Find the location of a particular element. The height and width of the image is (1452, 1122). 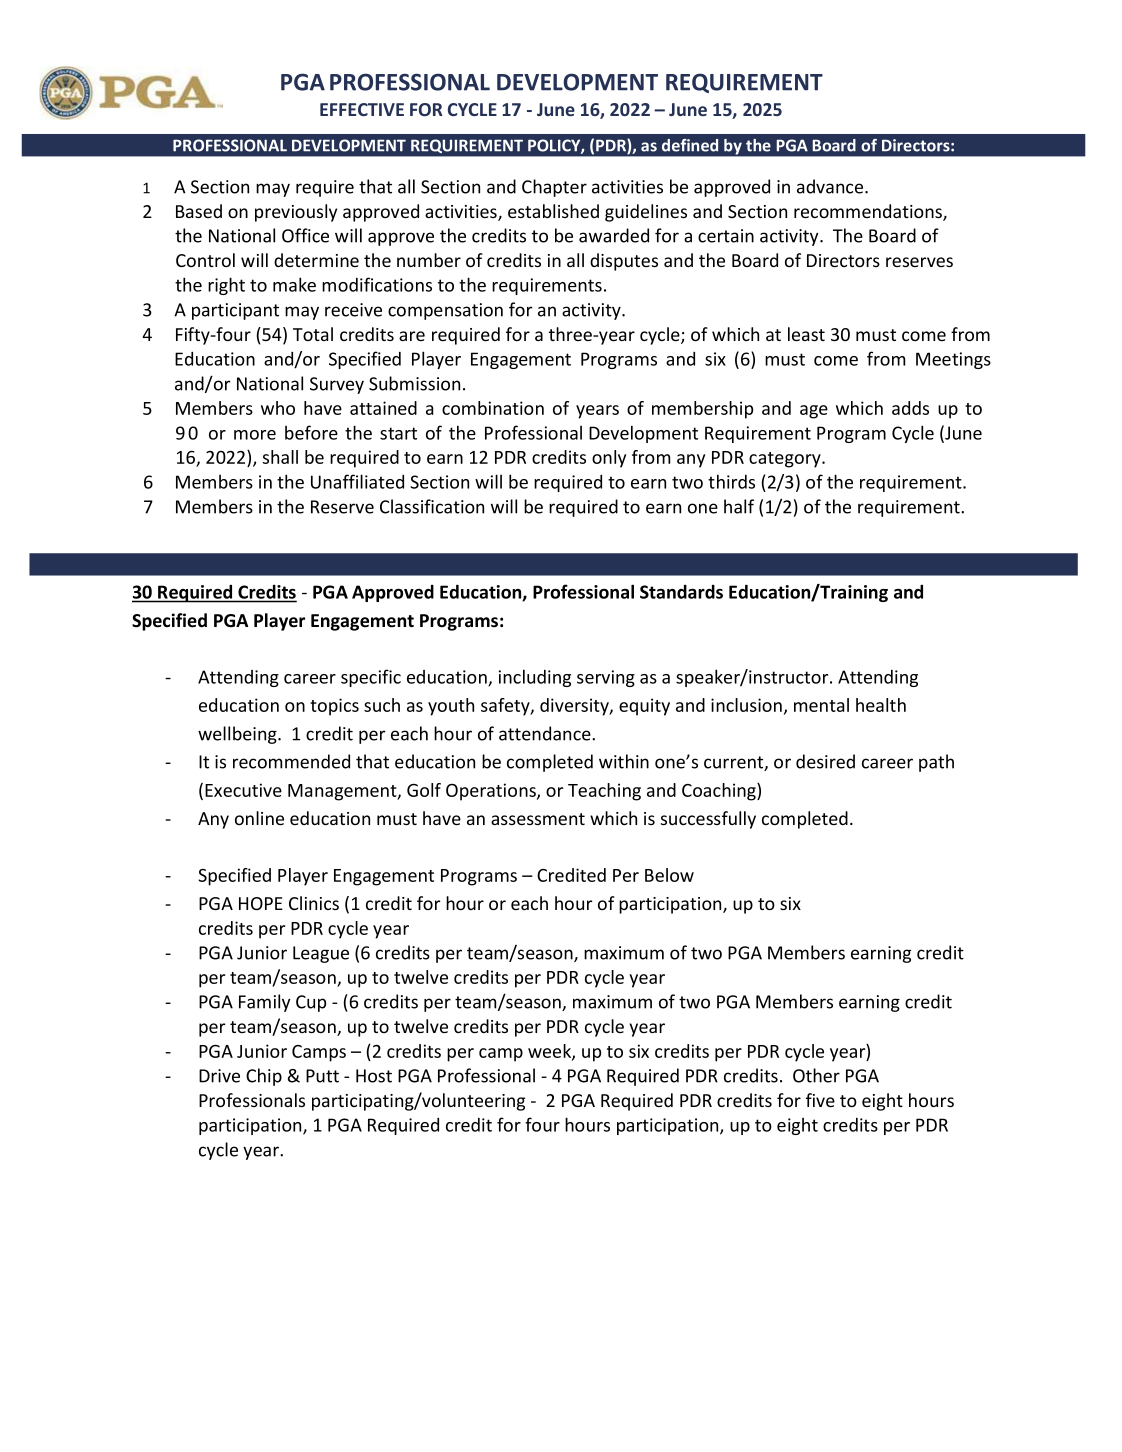

combination is located at coordinates (493, 408).
